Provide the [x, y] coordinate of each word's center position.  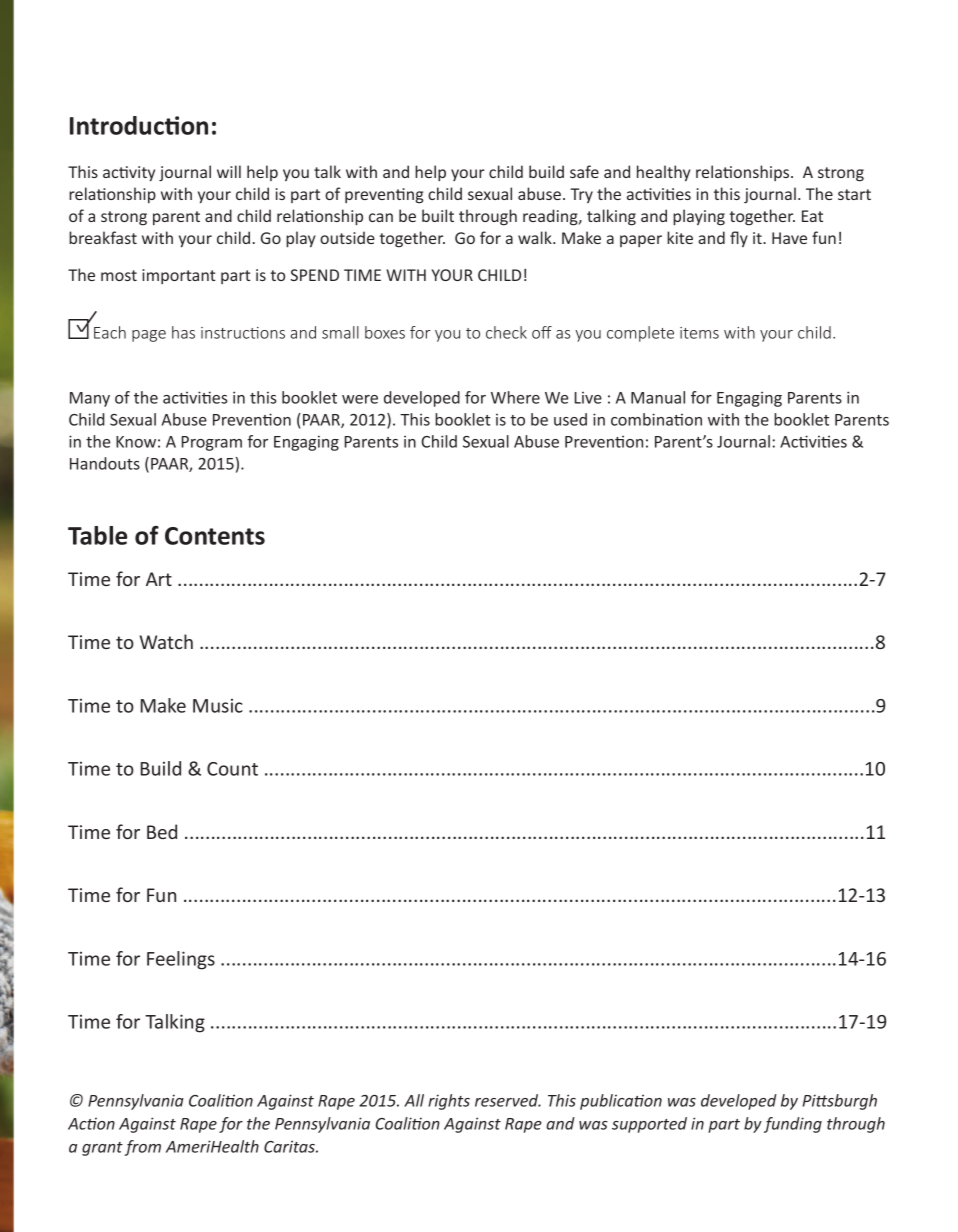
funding [793, 1125]
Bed [162, 831]
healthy [664, 173]
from [143, 1148]
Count [232, 769]
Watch [166, 641]
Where [515, 397]
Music [218, 706]
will [229, 171]
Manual [658, 397]
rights [449, 1102]
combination [656, 419]
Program [211, 443]
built [438, 215]
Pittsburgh [839, 1102]
